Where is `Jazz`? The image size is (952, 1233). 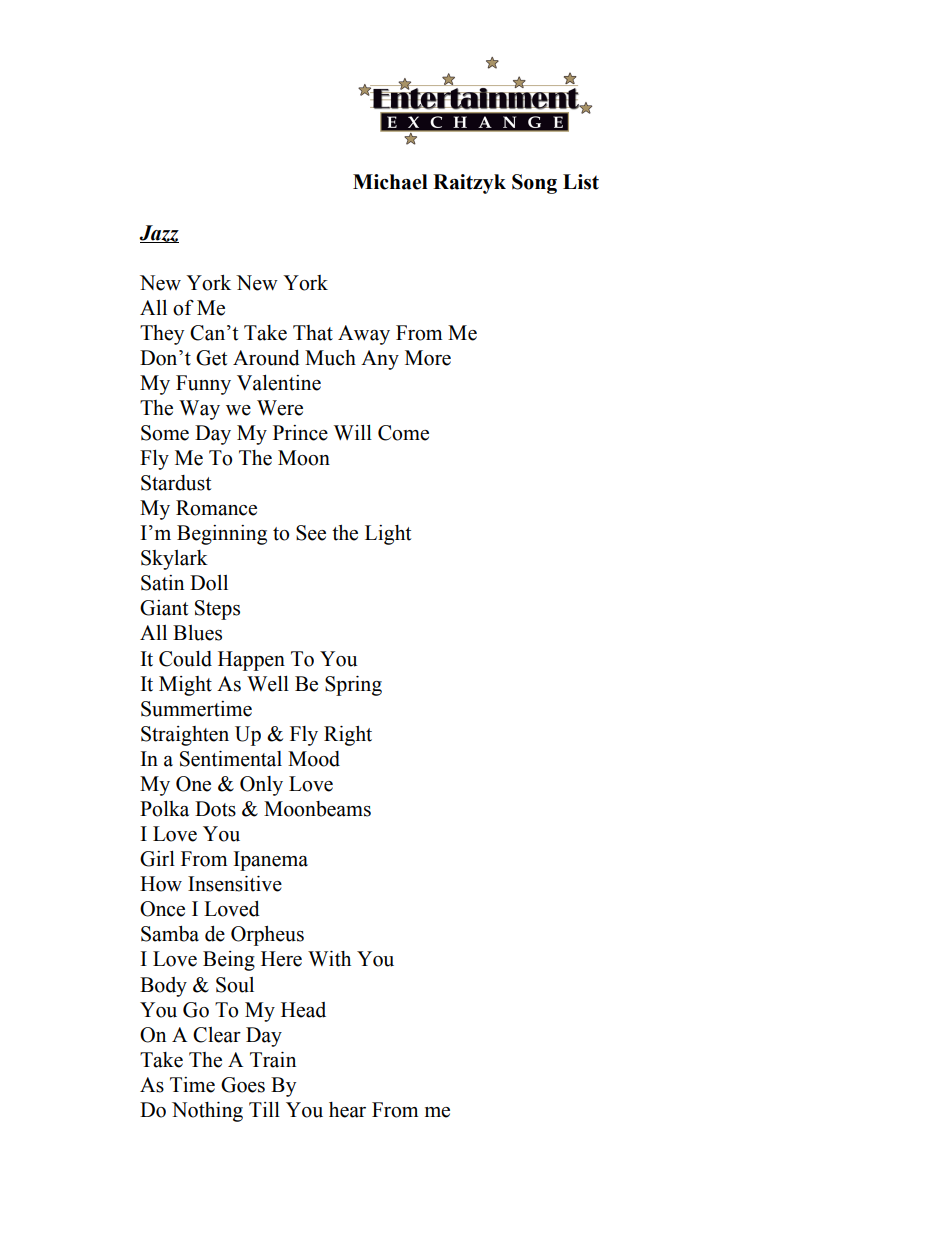 Jazz is located at coordinates (159, 234).
